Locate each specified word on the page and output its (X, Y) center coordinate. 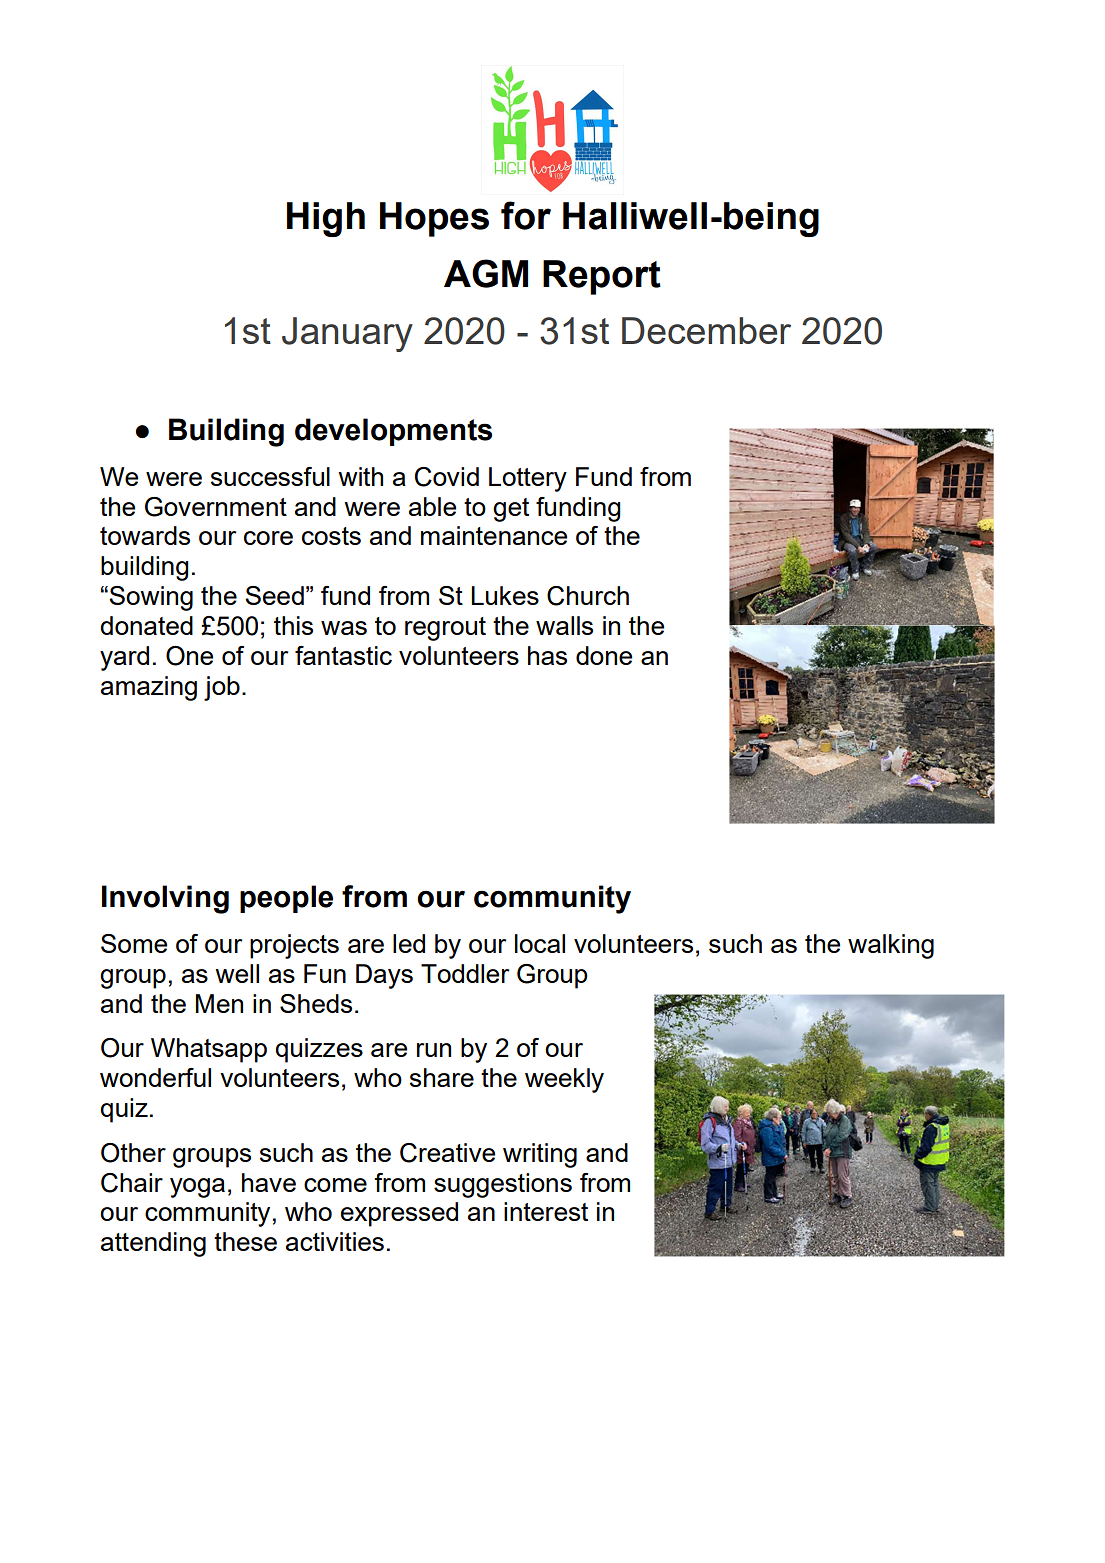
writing (540, 1155)
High (326, 219)
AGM (486, 273)
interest (546, 1211)
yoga (197, 1188)
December (706, 330)
